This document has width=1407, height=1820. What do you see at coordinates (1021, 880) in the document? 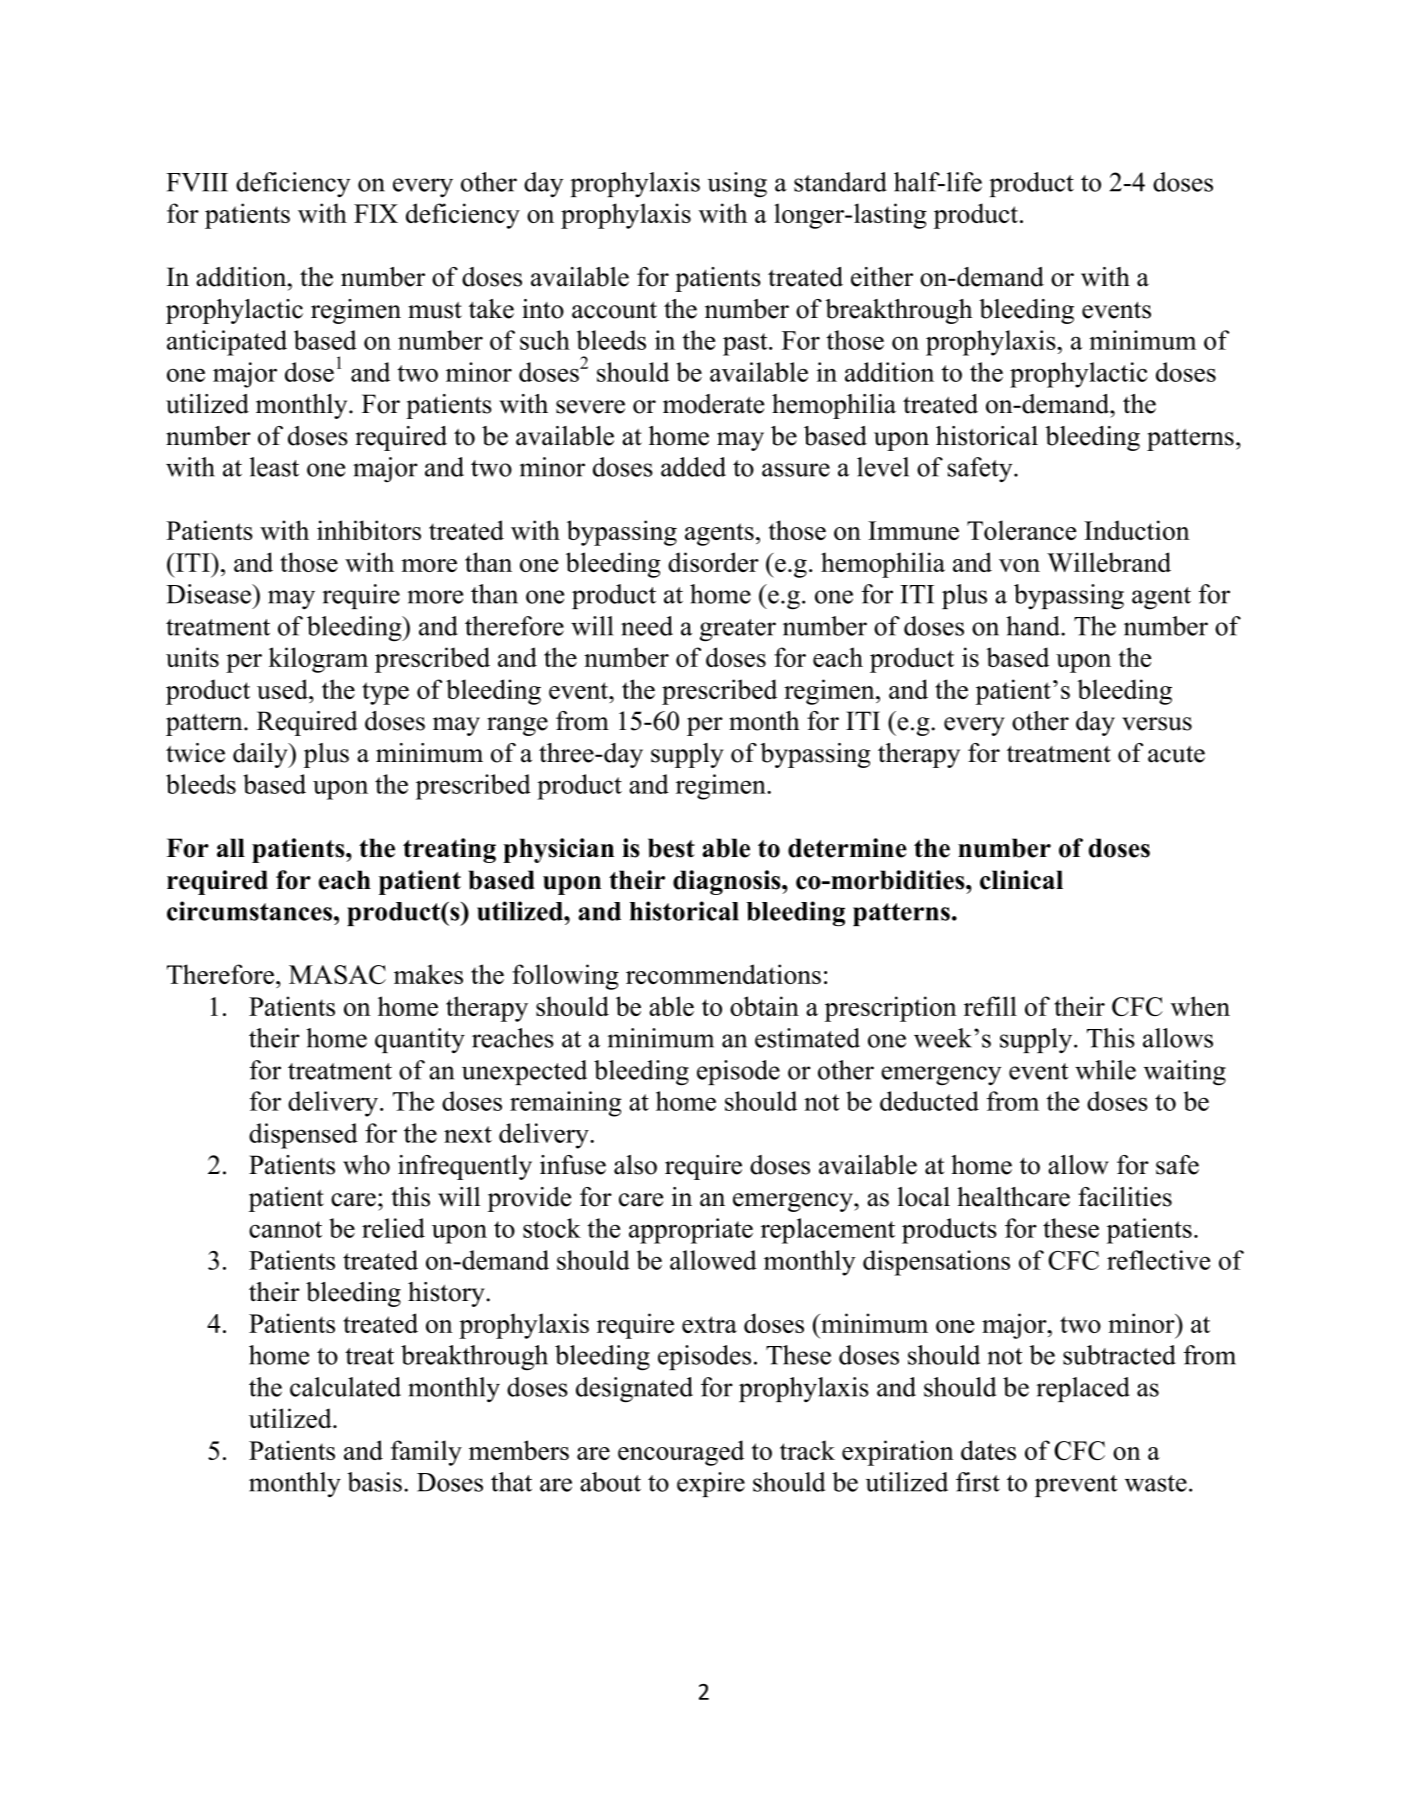
I see `clinical` at bounding box center [1021, 880].
